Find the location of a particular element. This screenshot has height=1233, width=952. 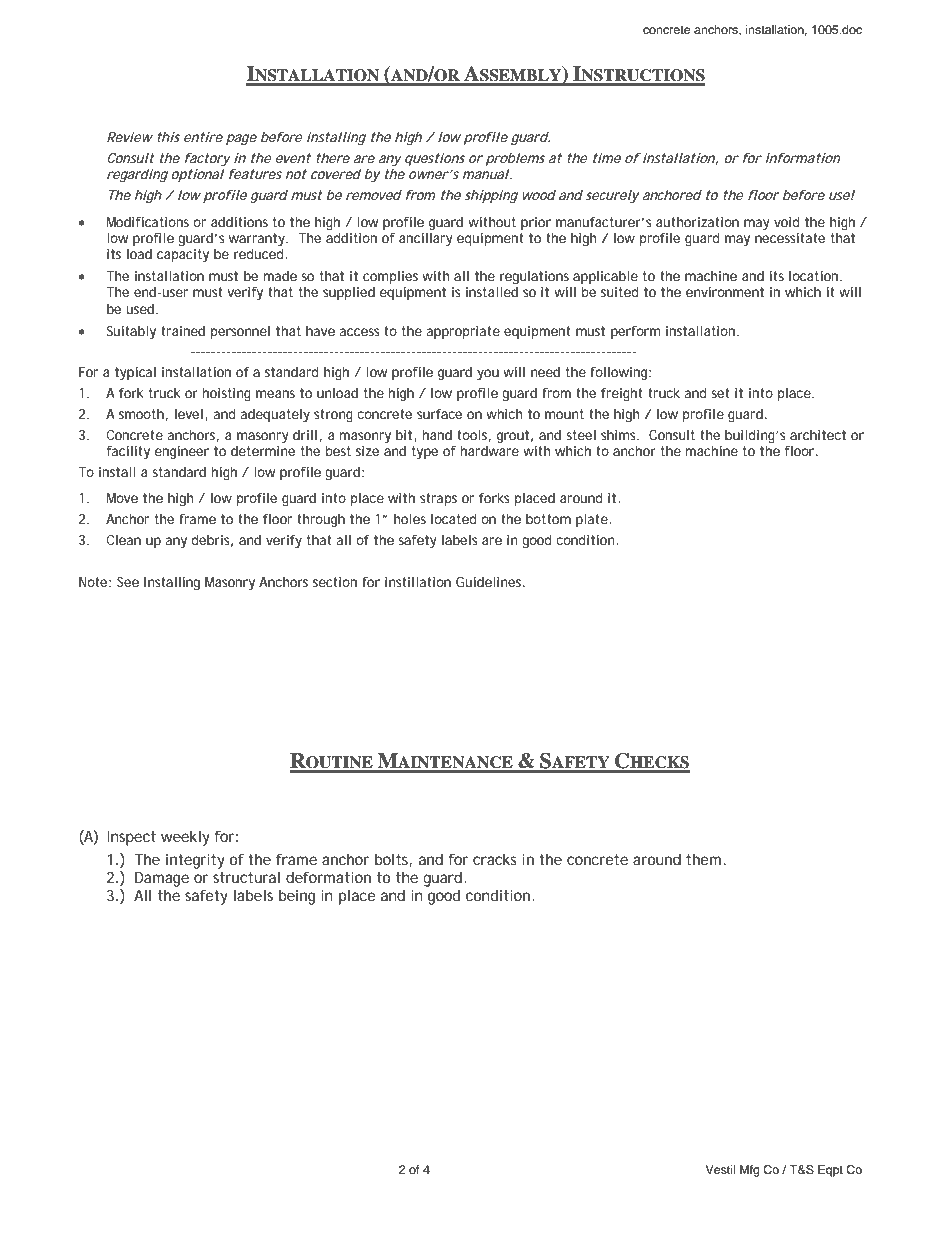

you is located at coordinates (488, 375).
